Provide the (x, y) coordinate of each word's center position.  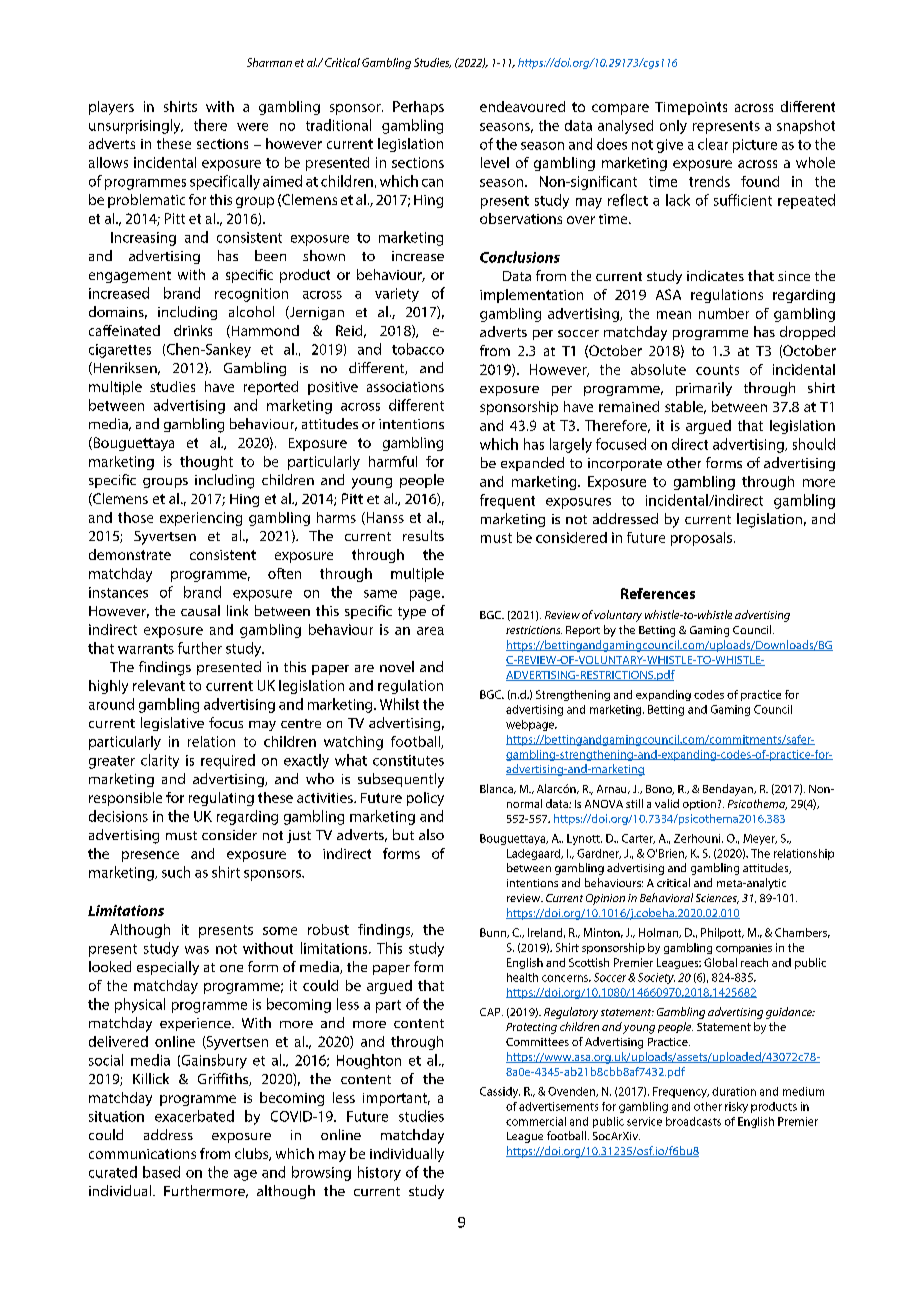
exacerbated (194, 1116)
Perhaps (418, 108)
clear (713, 144)
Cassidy (500, 1092)
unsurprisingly (136, 126)
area (430, 631)
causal (200, 610)
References (658, 593)
